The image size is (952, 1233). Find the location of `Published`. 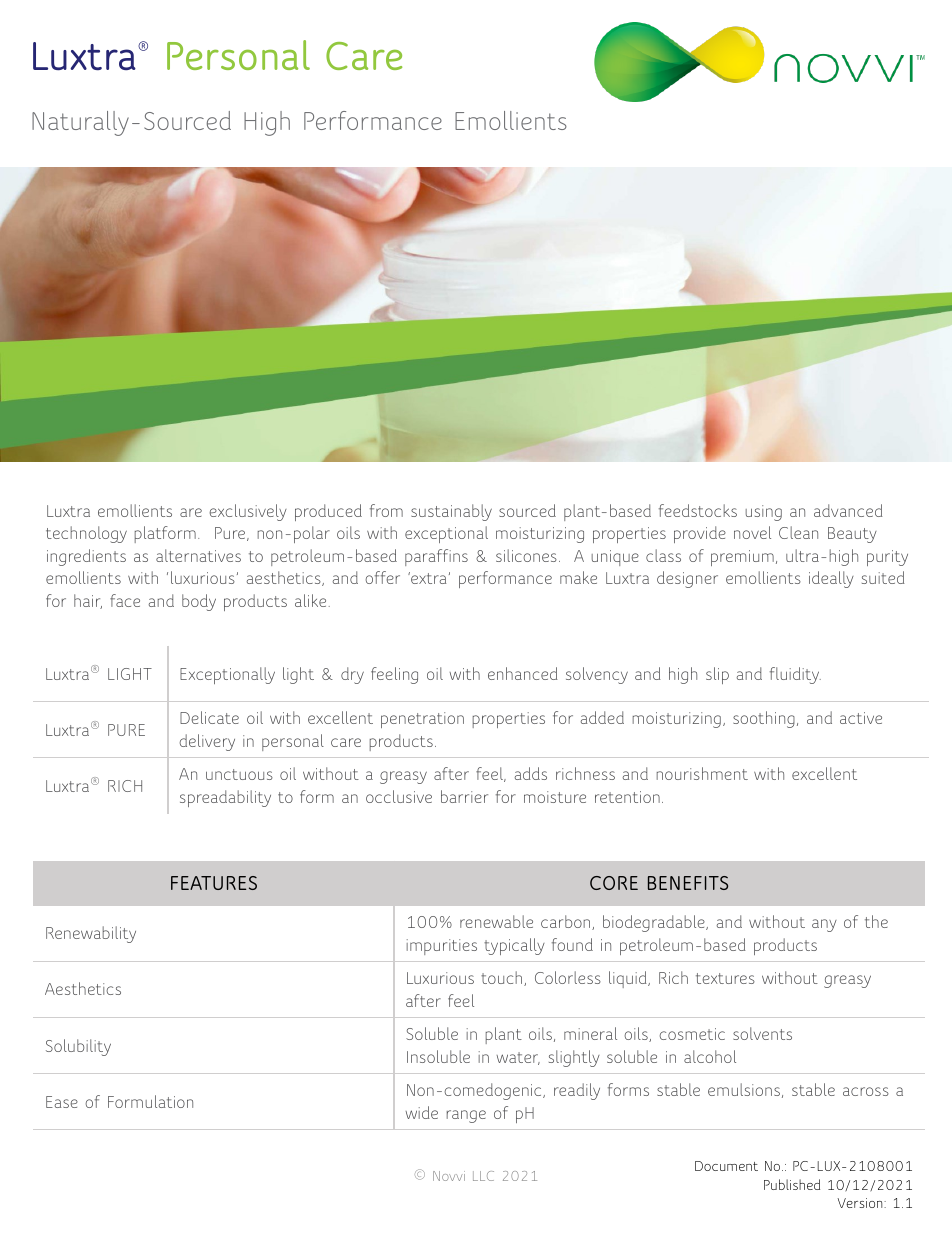

Published is located at coordinates (792, 1184).
